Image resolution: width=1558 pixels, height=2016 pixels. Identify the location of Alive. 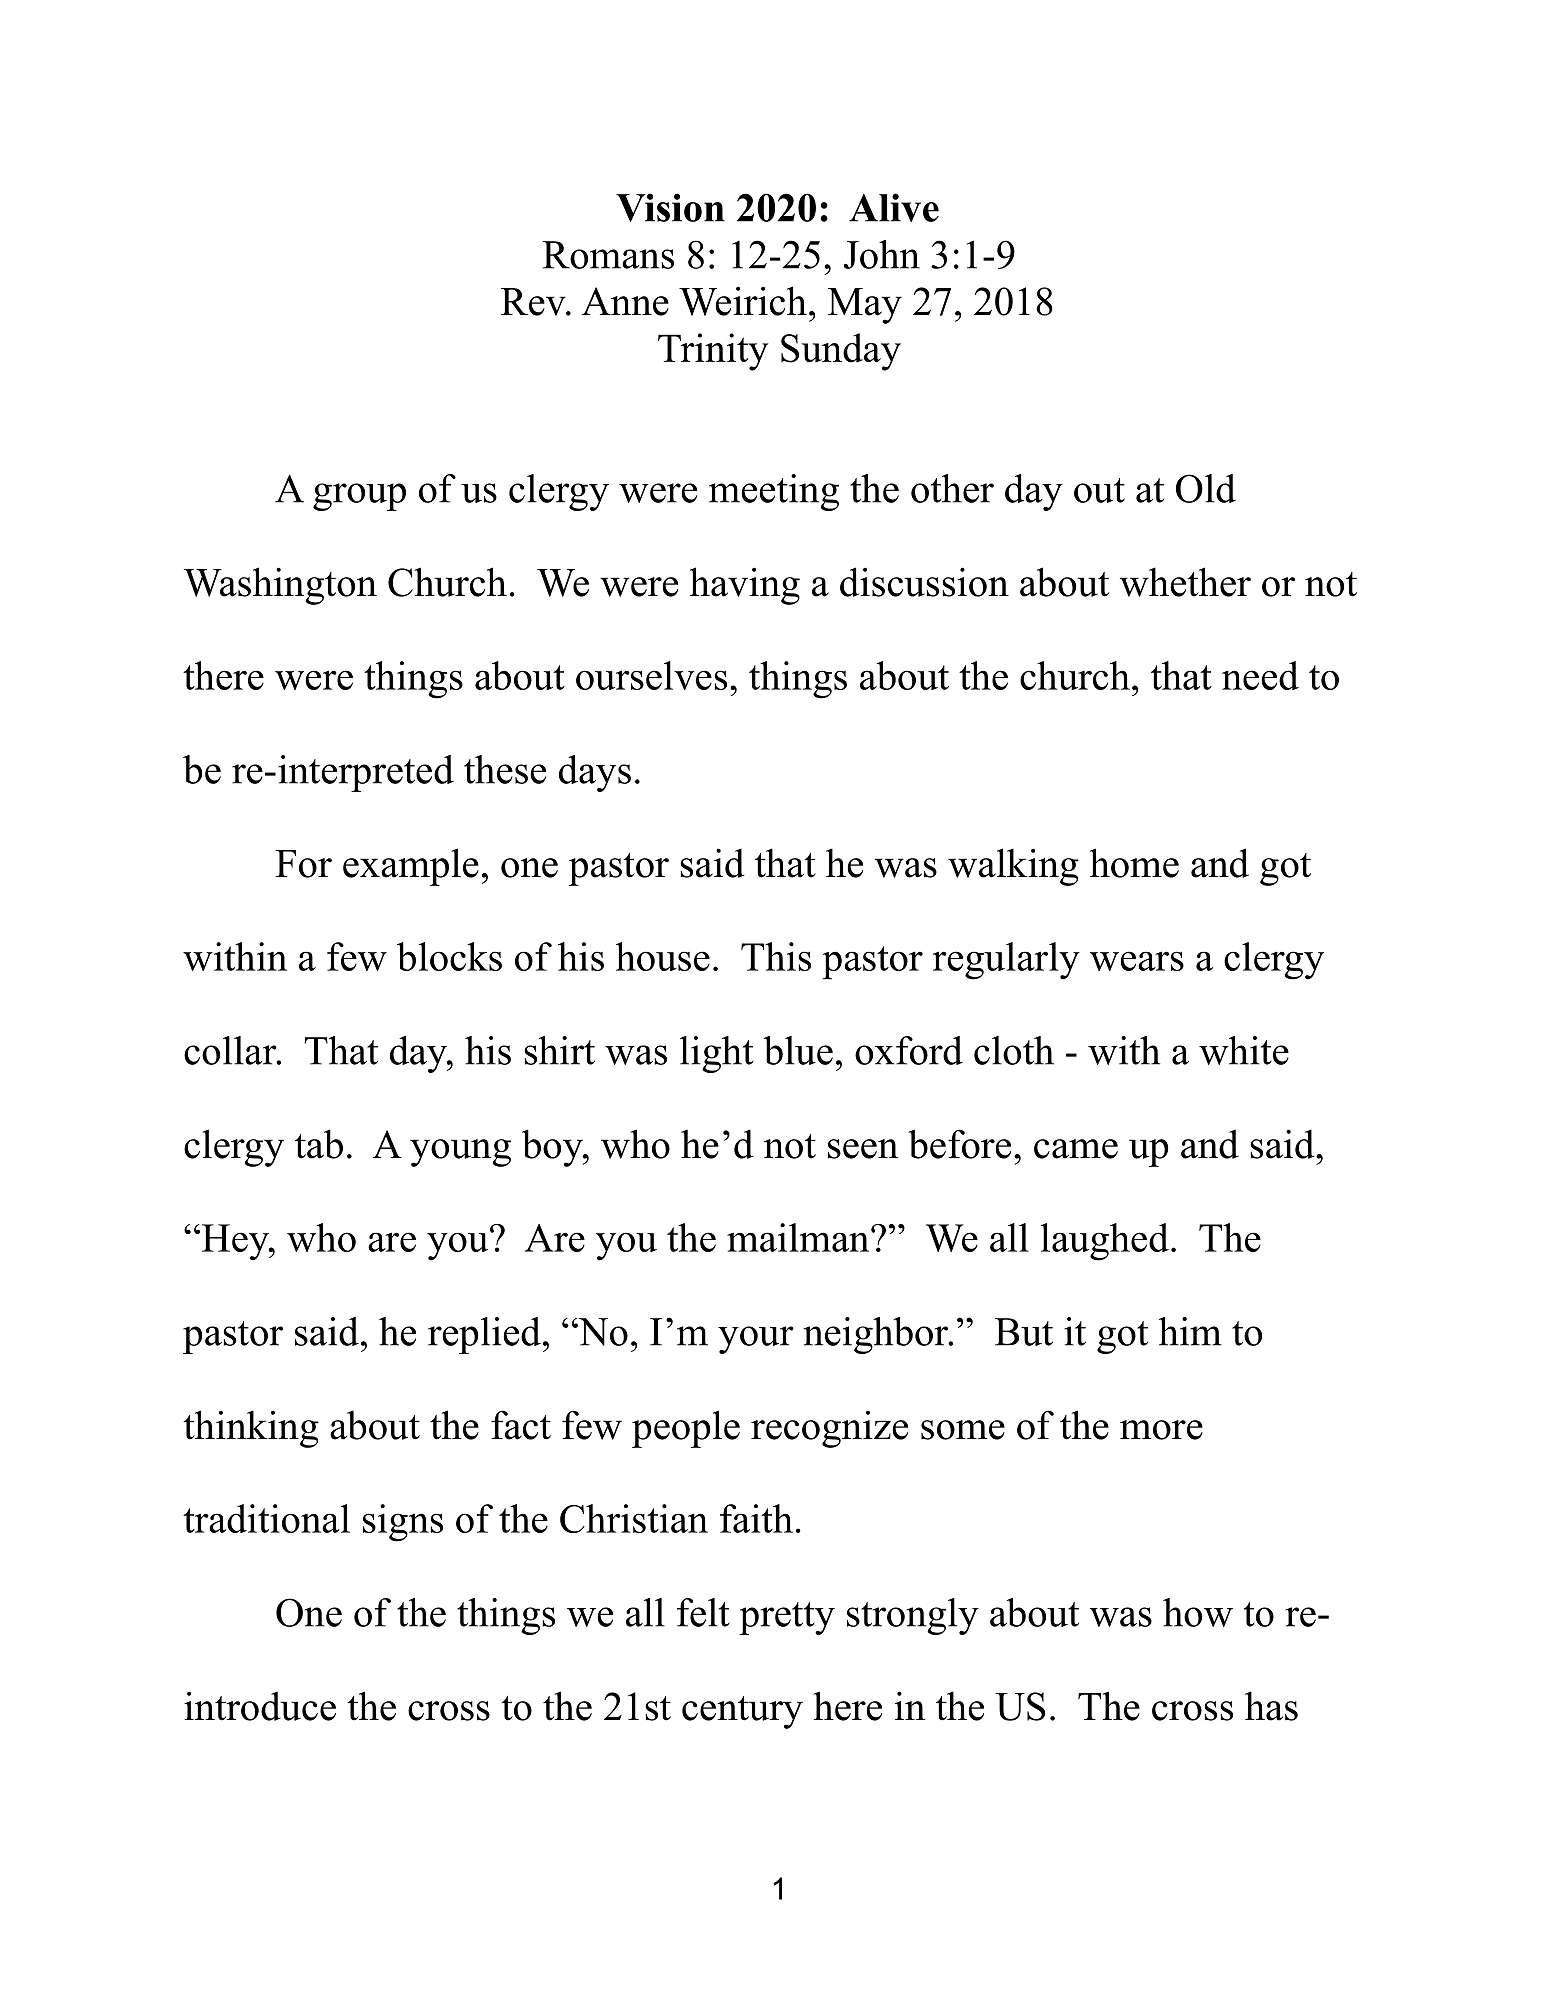
(894, 207).
